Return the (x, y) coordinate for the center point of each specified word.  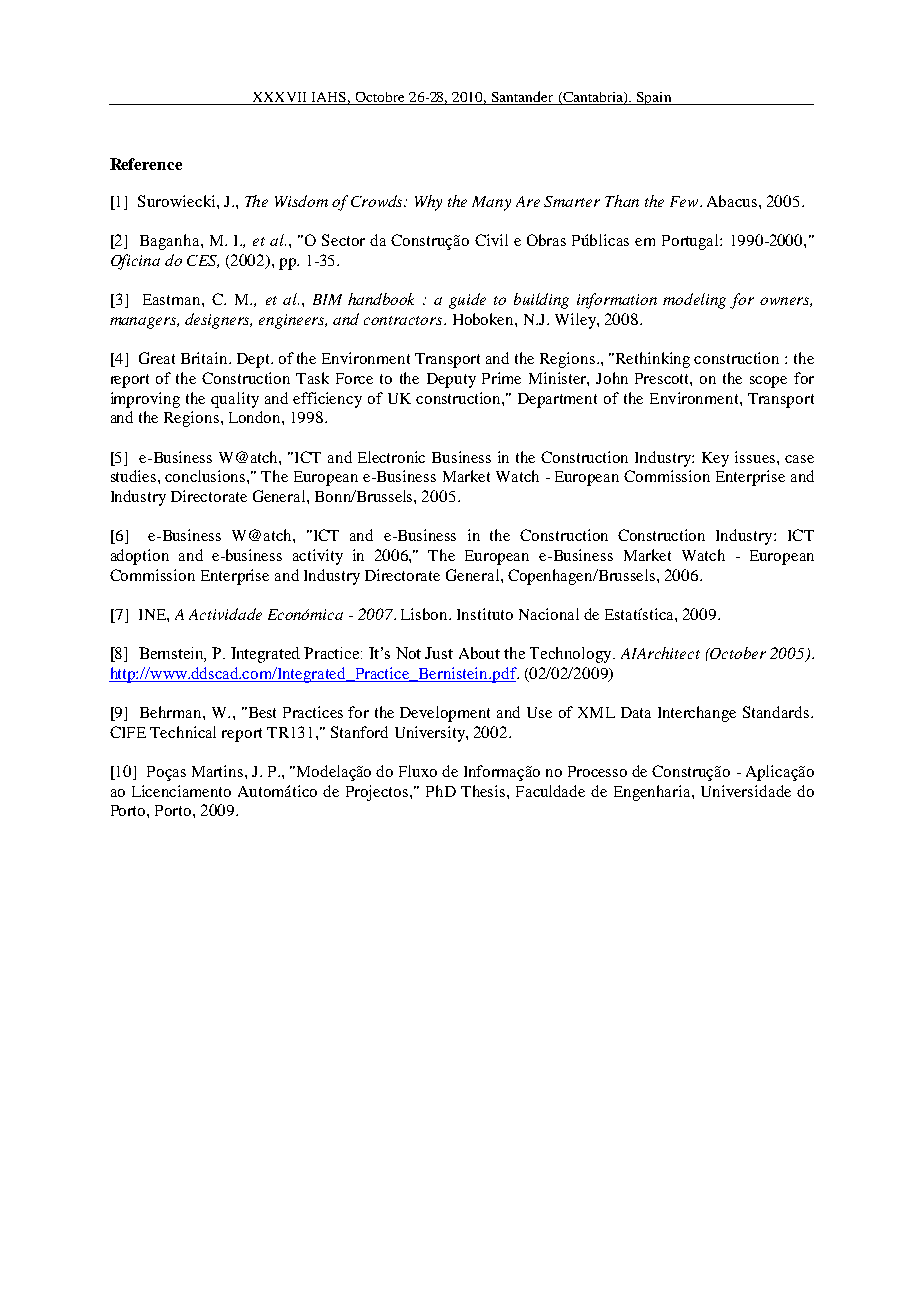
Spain (654, 98)
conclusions (206, 476)
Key (715, 459)
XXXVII (279, 98)
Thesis (484, 791)
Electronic (391, 457)
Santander (523, 98)
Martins (219, 771)
